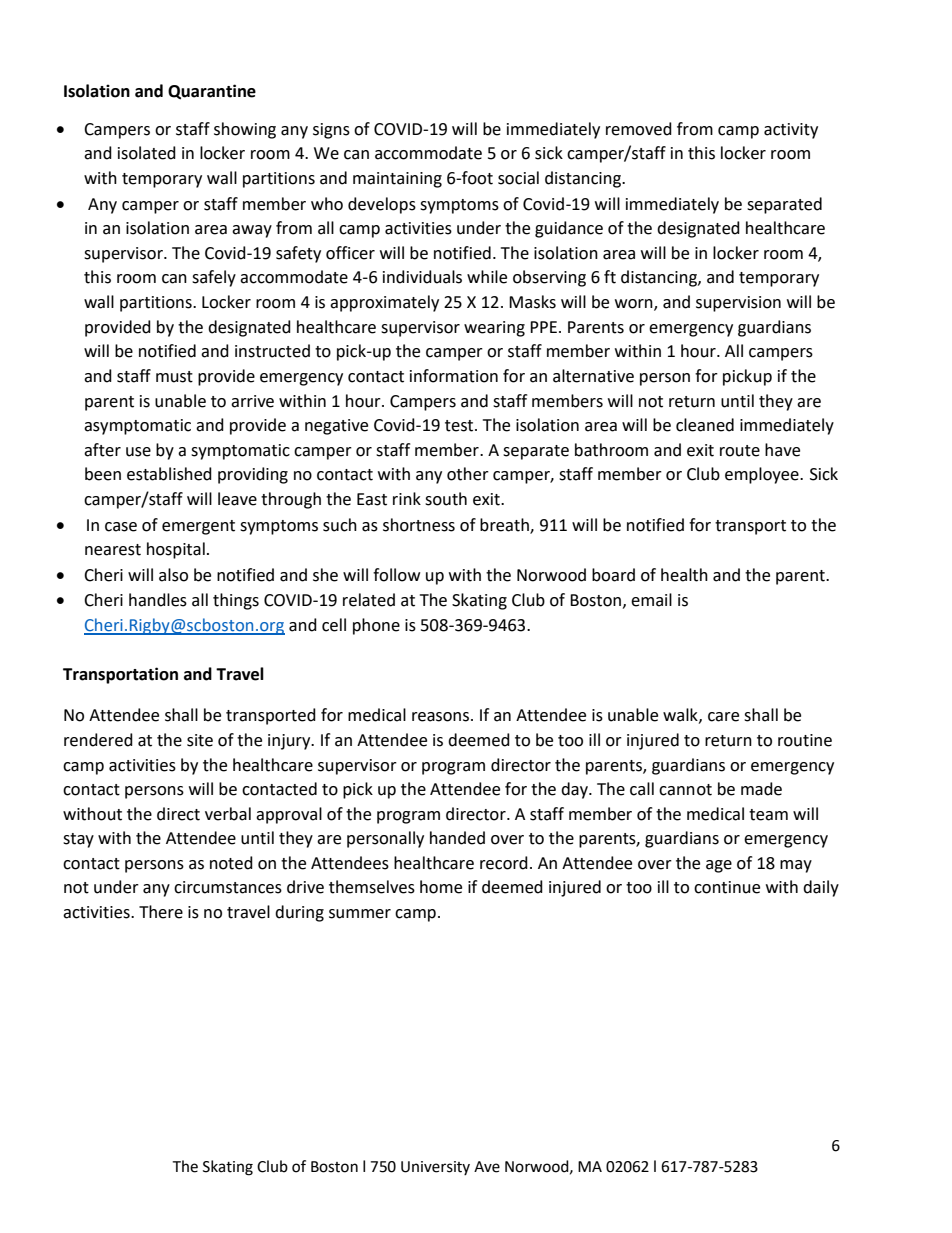  I want to click on verbal, so click(228, 814).
